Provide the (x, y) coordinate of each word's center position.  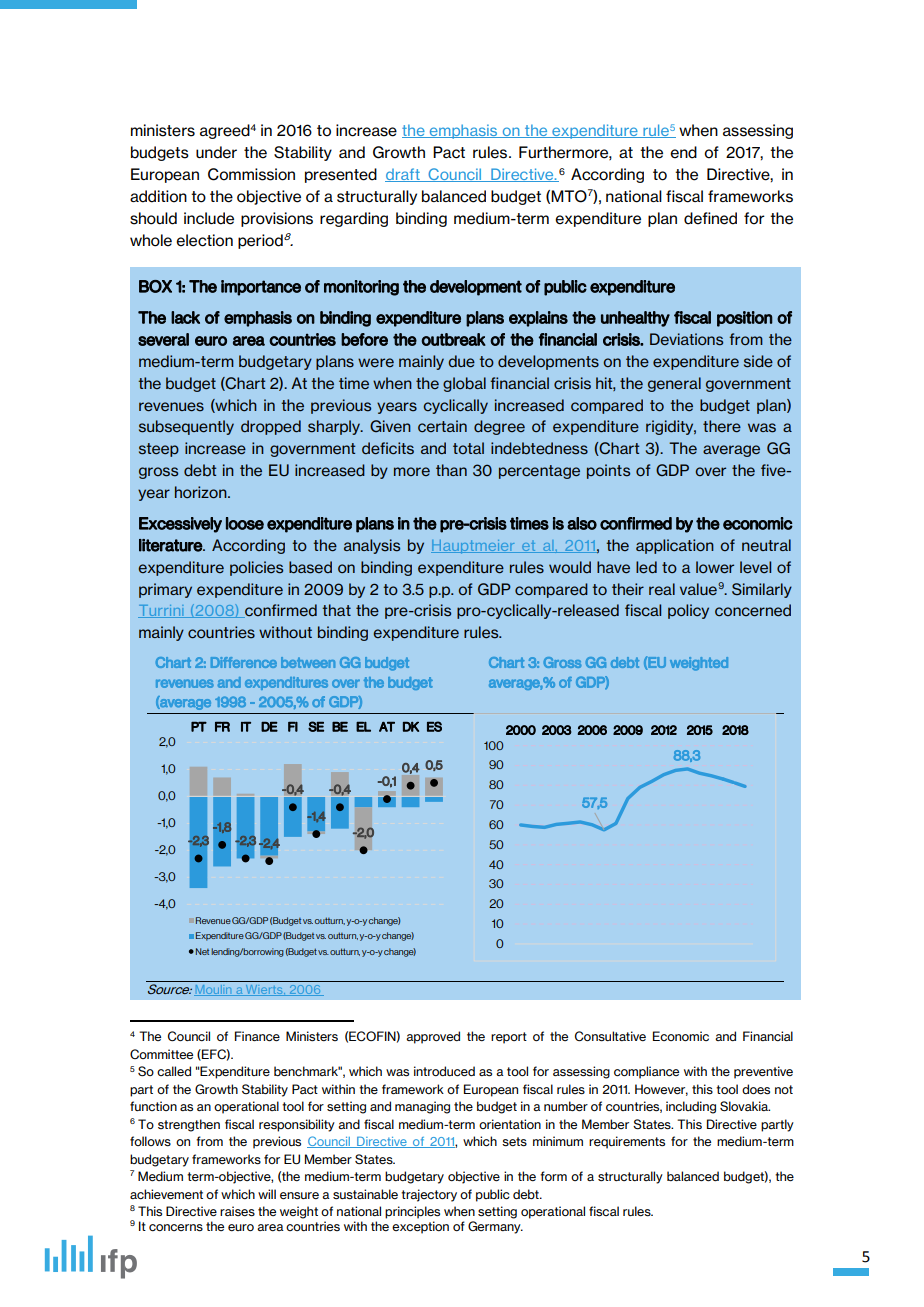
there (722, 426)
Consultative (610, 1036)
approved (433, 1037)
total (468, 448)
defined (710, 218)
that (336, 610)
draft (403, 175)
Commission (251, 174)
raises (237, 1211)
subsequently (186, 427)
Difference (244, 662)
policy (688, 611)
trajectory (429, 1195)
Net (202, 951)
